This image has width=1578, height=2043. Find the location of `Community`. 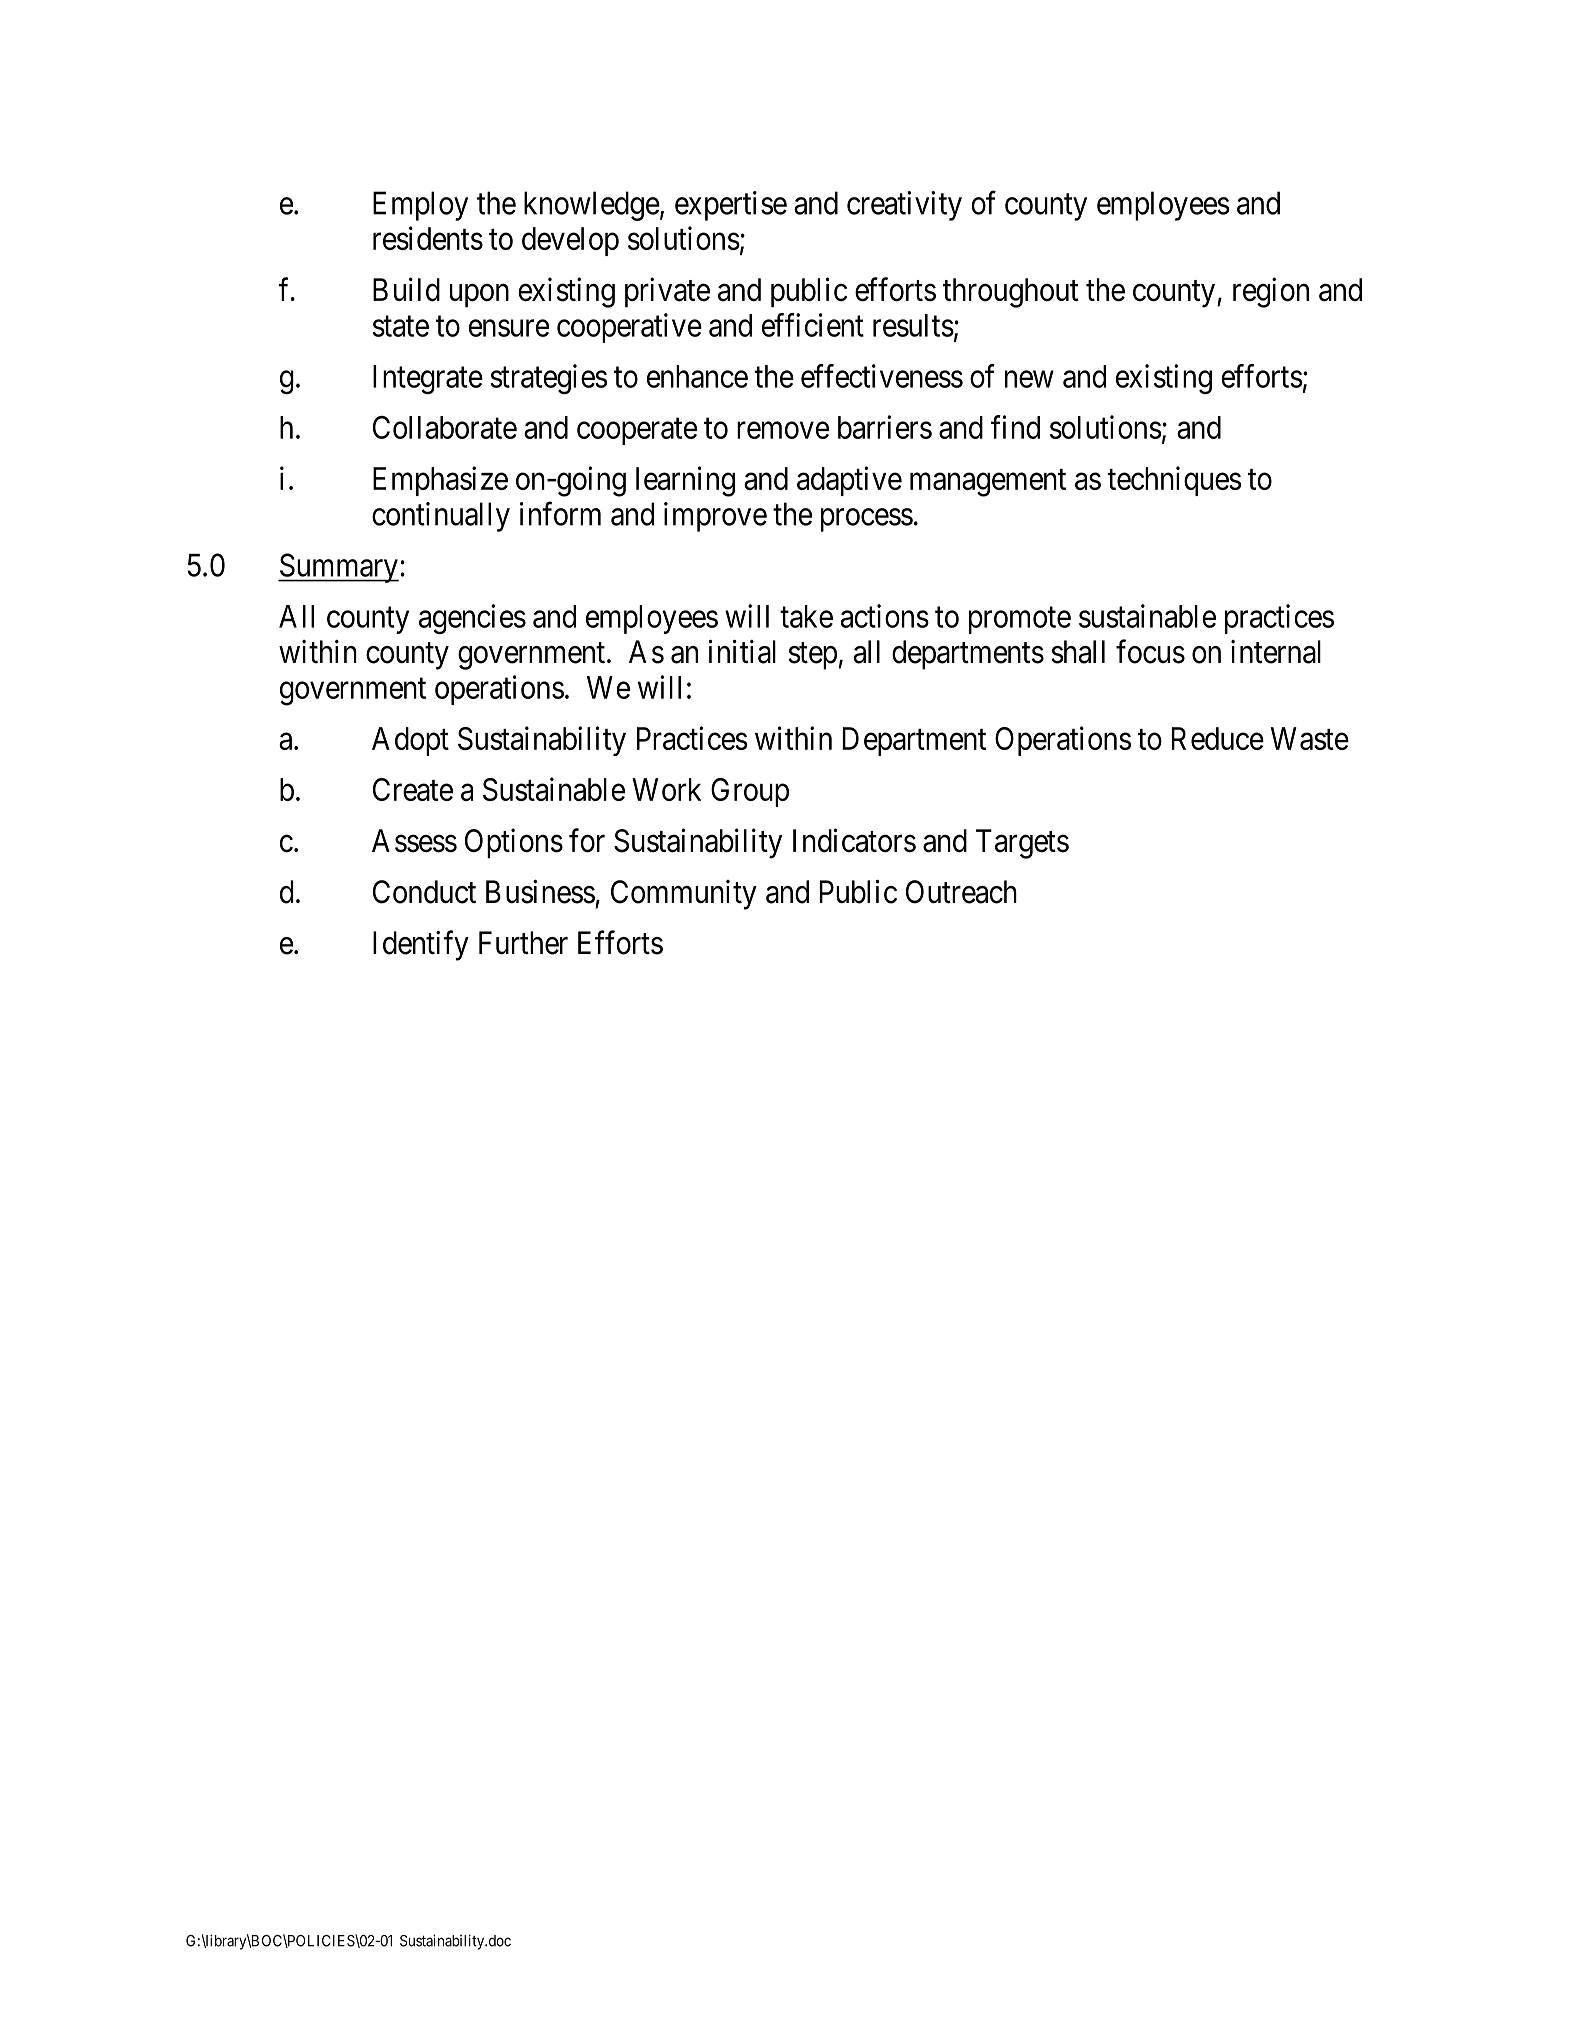

Community is located at coordinates (684, 895).
